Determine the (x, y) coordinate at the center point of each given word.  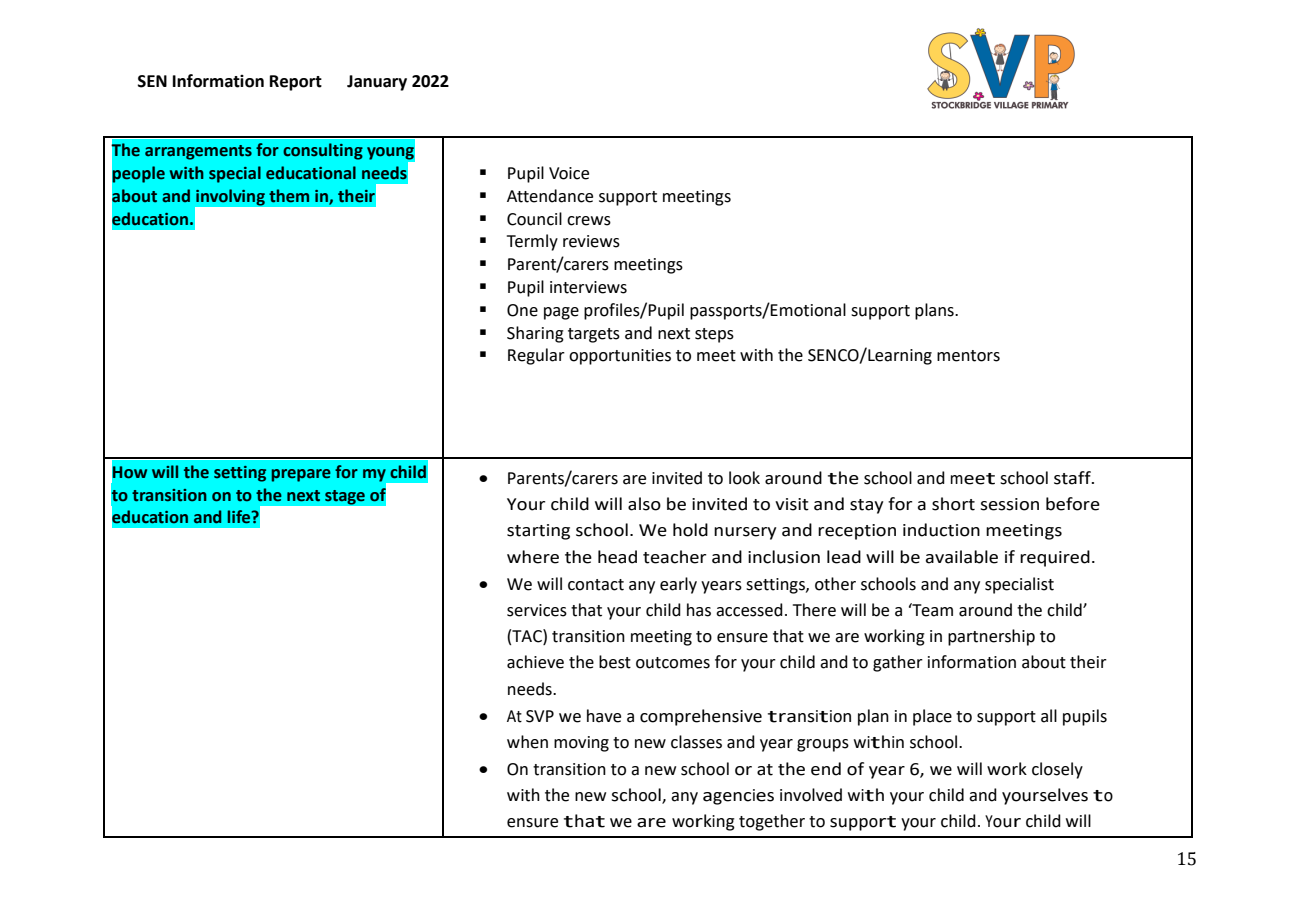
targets (594, 335)
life (240, 517)
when (527, 742)
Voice (569, 173)
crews (589, 221)
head (617, 557)
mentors (968, 356)
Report (296, 83)
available (962, 557)
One (522, 310)
